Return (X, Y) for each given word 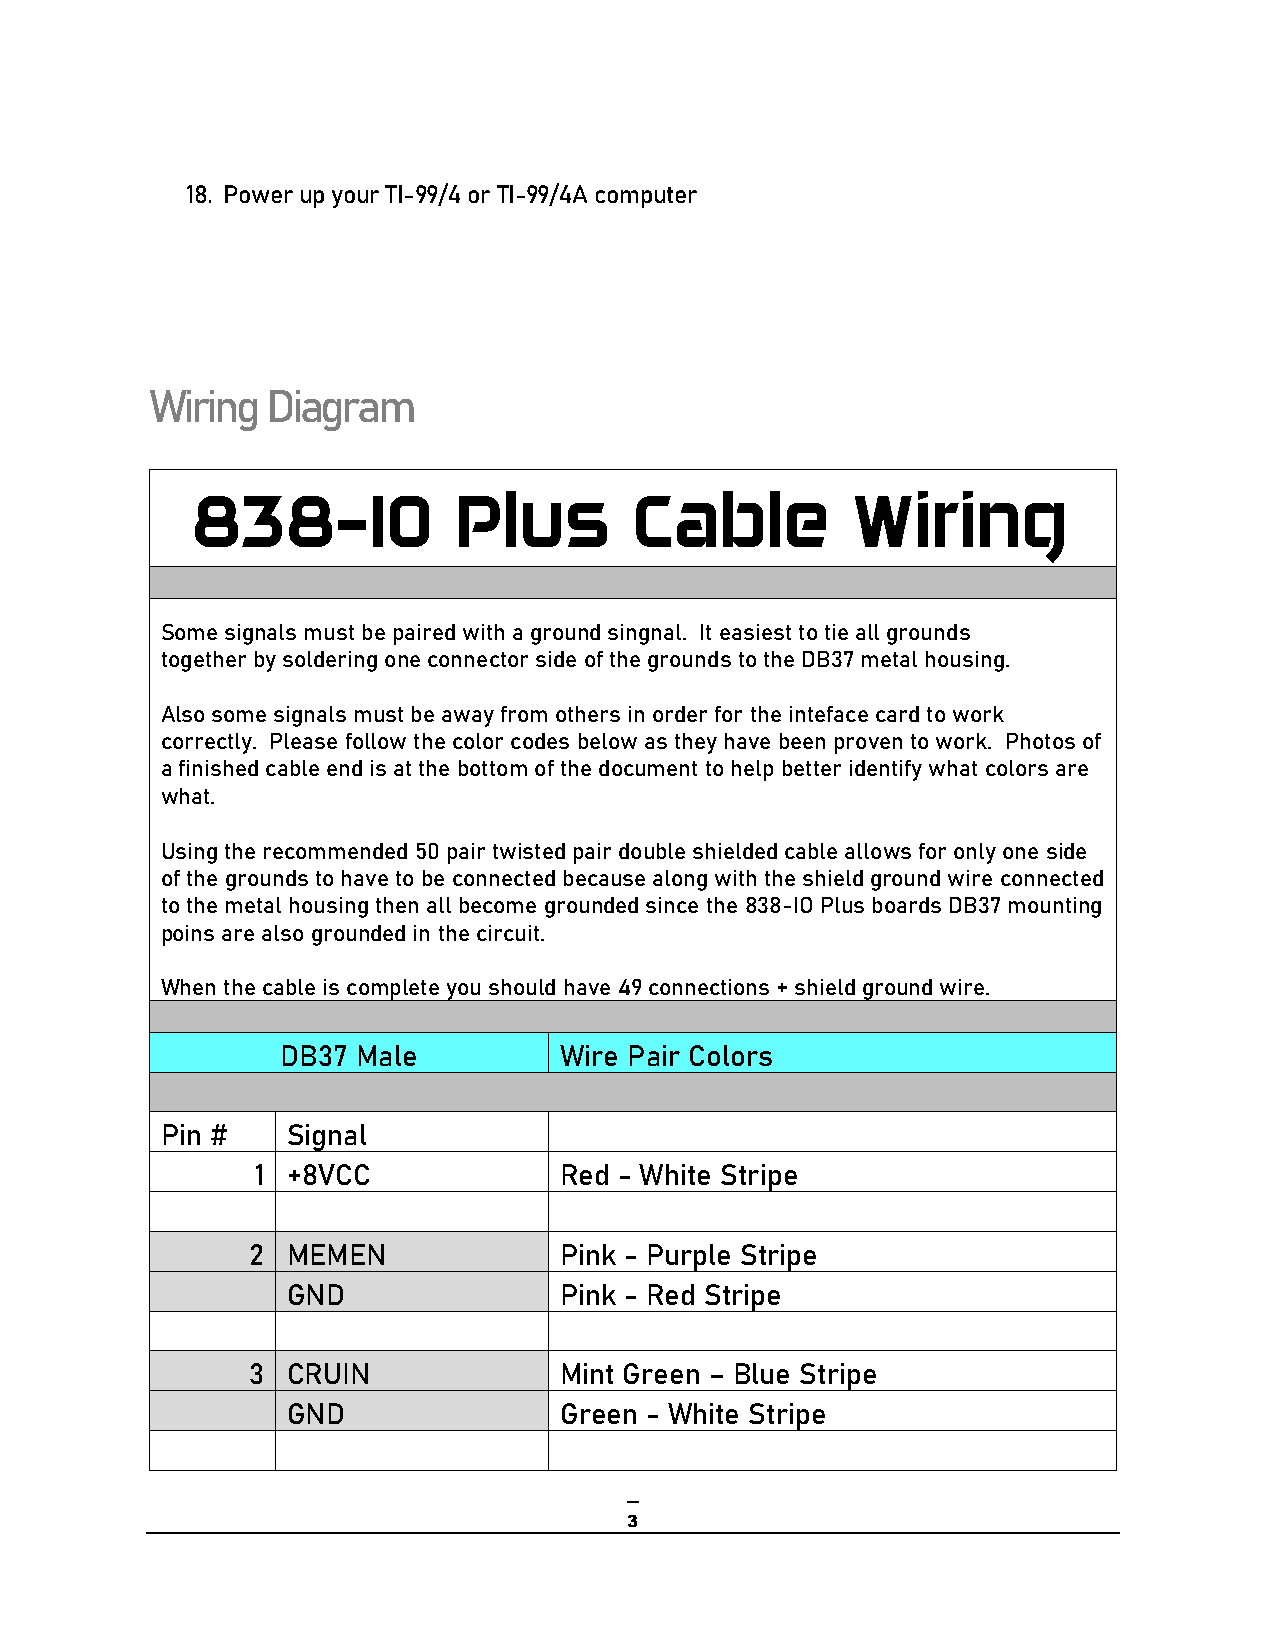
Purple (689, 1258)
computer (646, 197)
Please (304, 741)
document (648, 768)
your (355, 199)
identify (886, 770)
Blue (762, 1373)
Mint (588, 1373)
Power (259, 194)
